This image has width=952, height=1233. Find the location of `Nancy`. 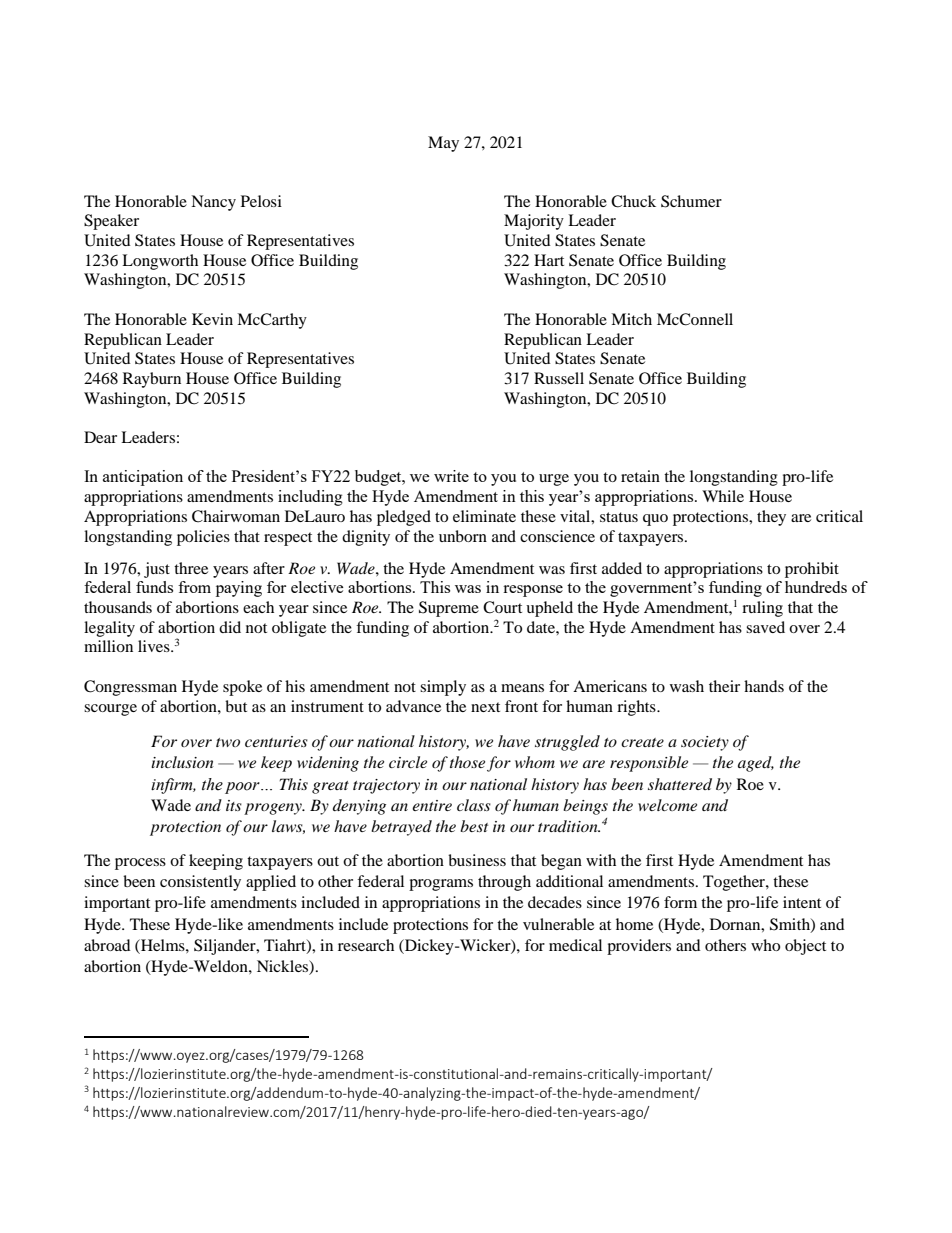

Nancy is located at coordinates (213, 203).
